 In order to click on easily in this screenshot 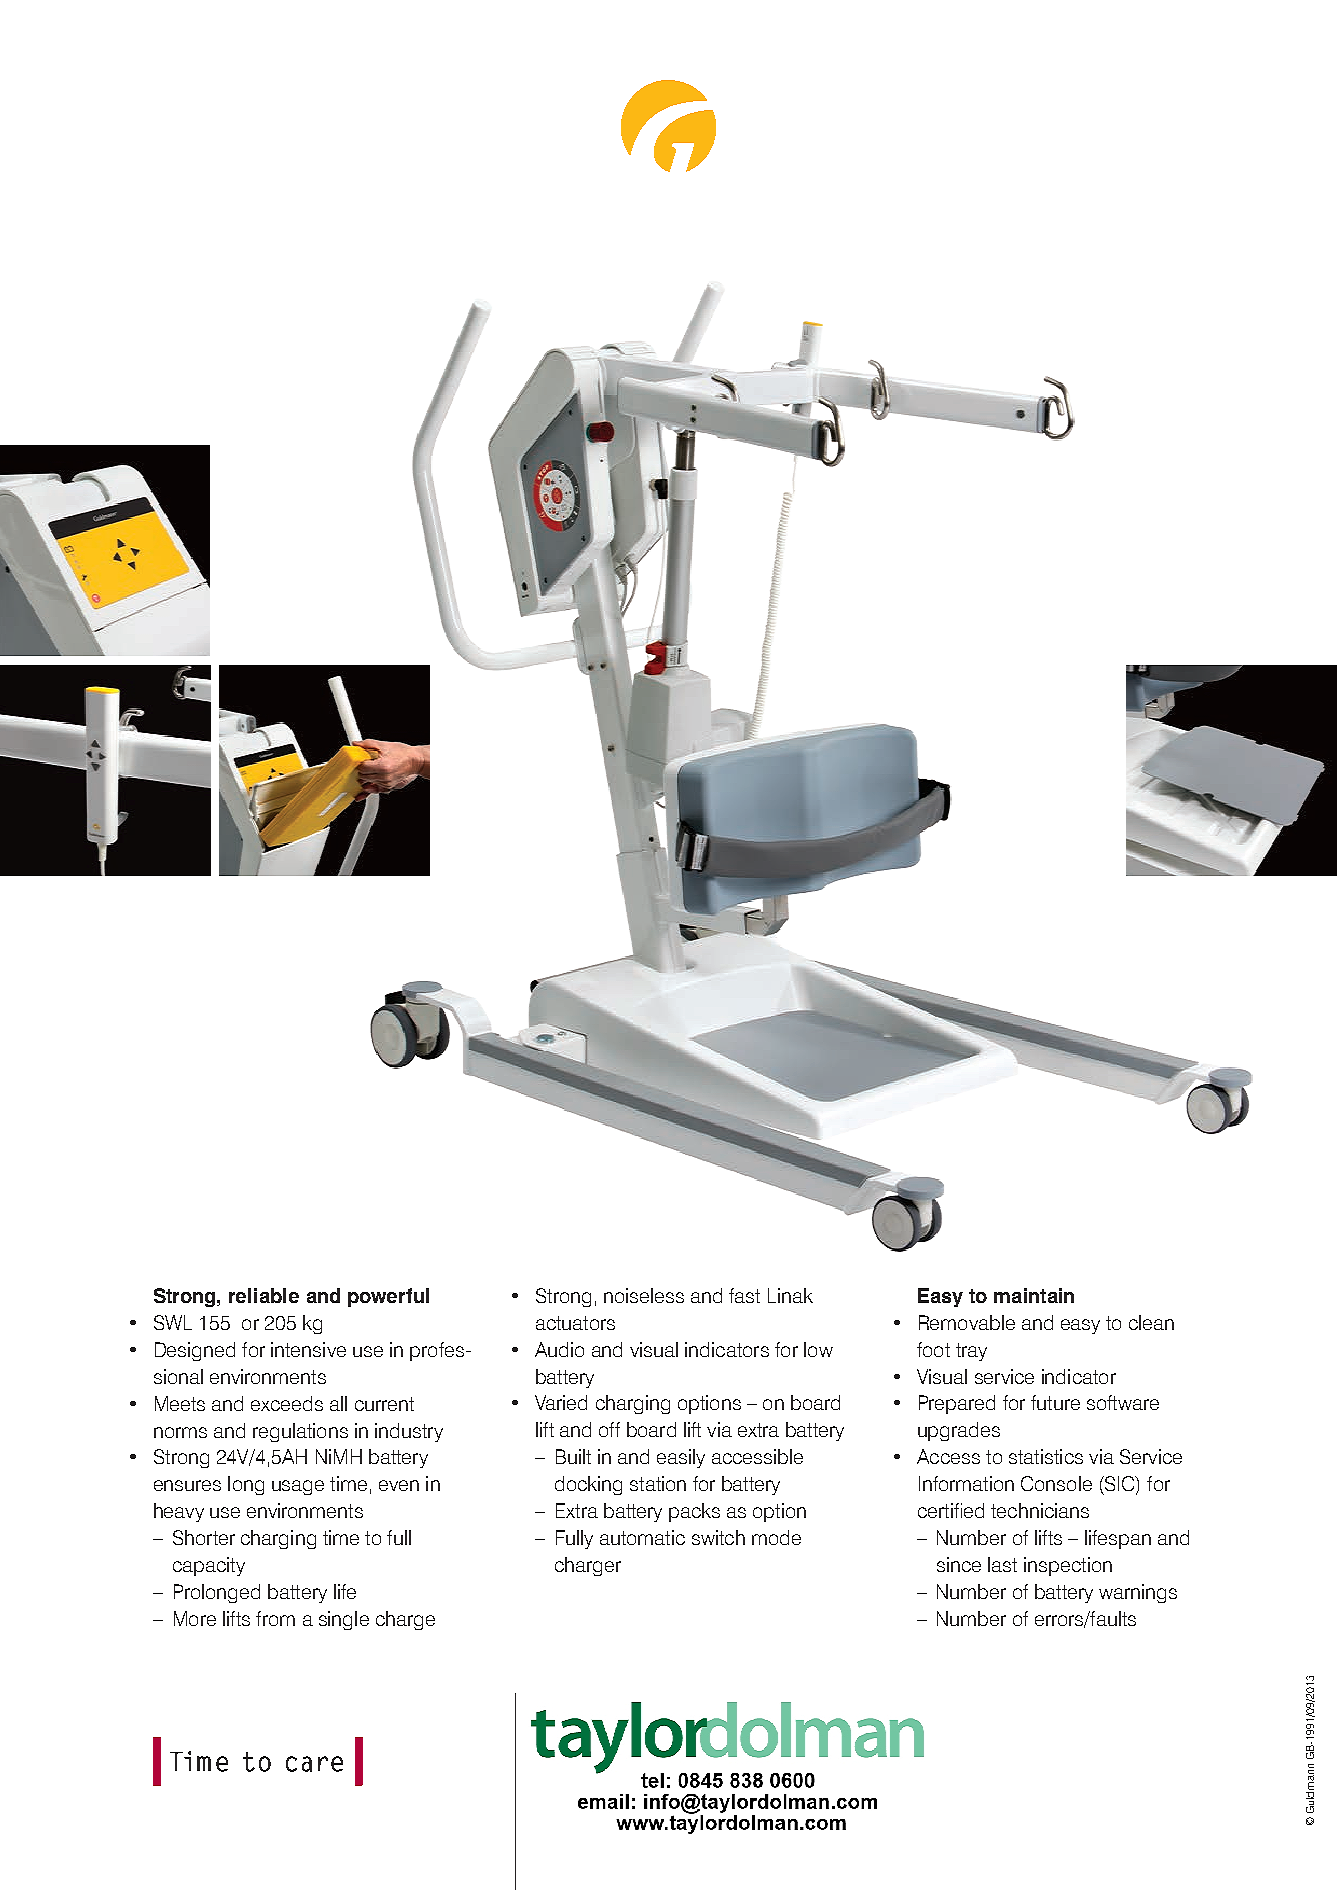, I will do `click(681, 1458)`.
